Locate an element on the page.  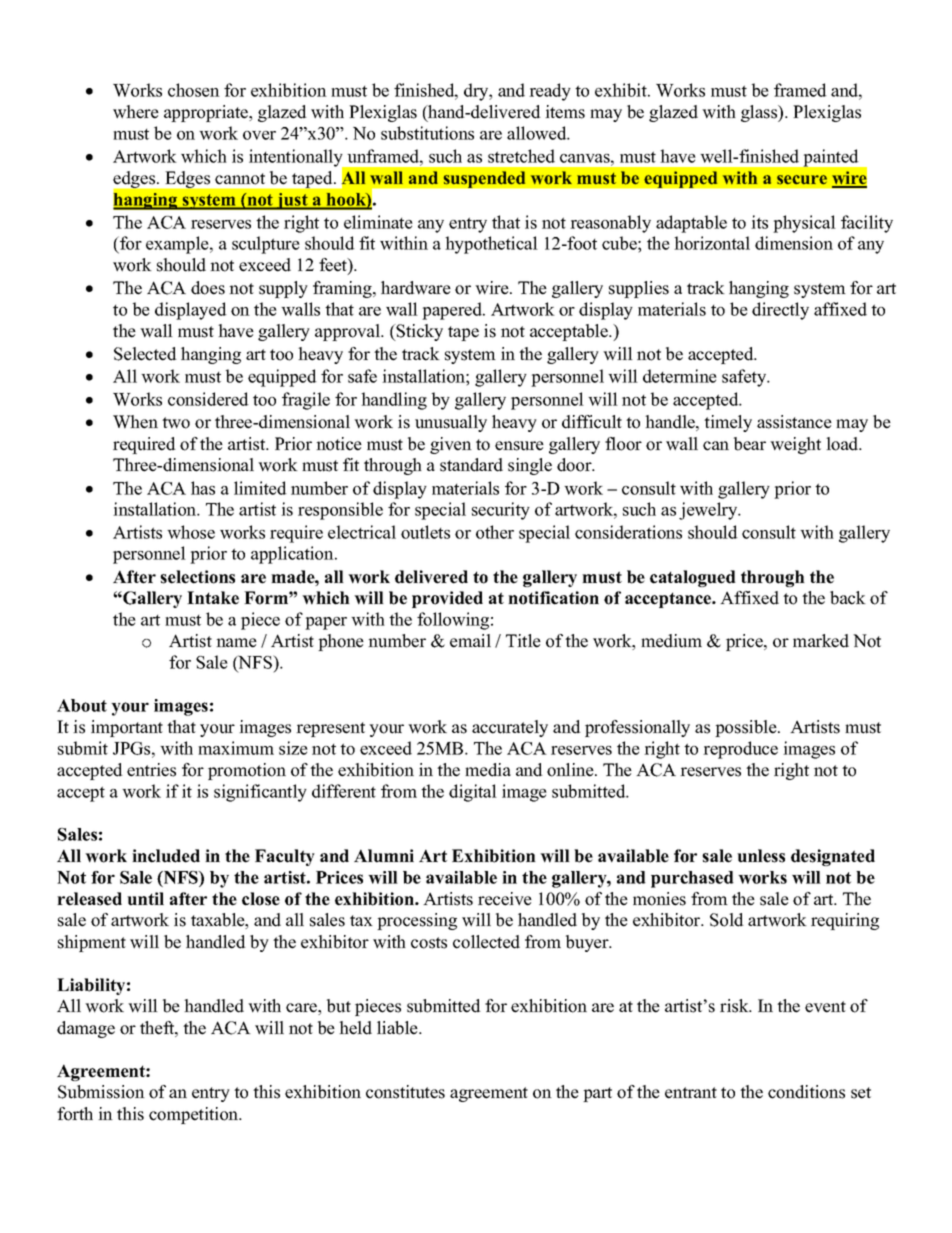
Intake is located at coordinates (213, 598).
